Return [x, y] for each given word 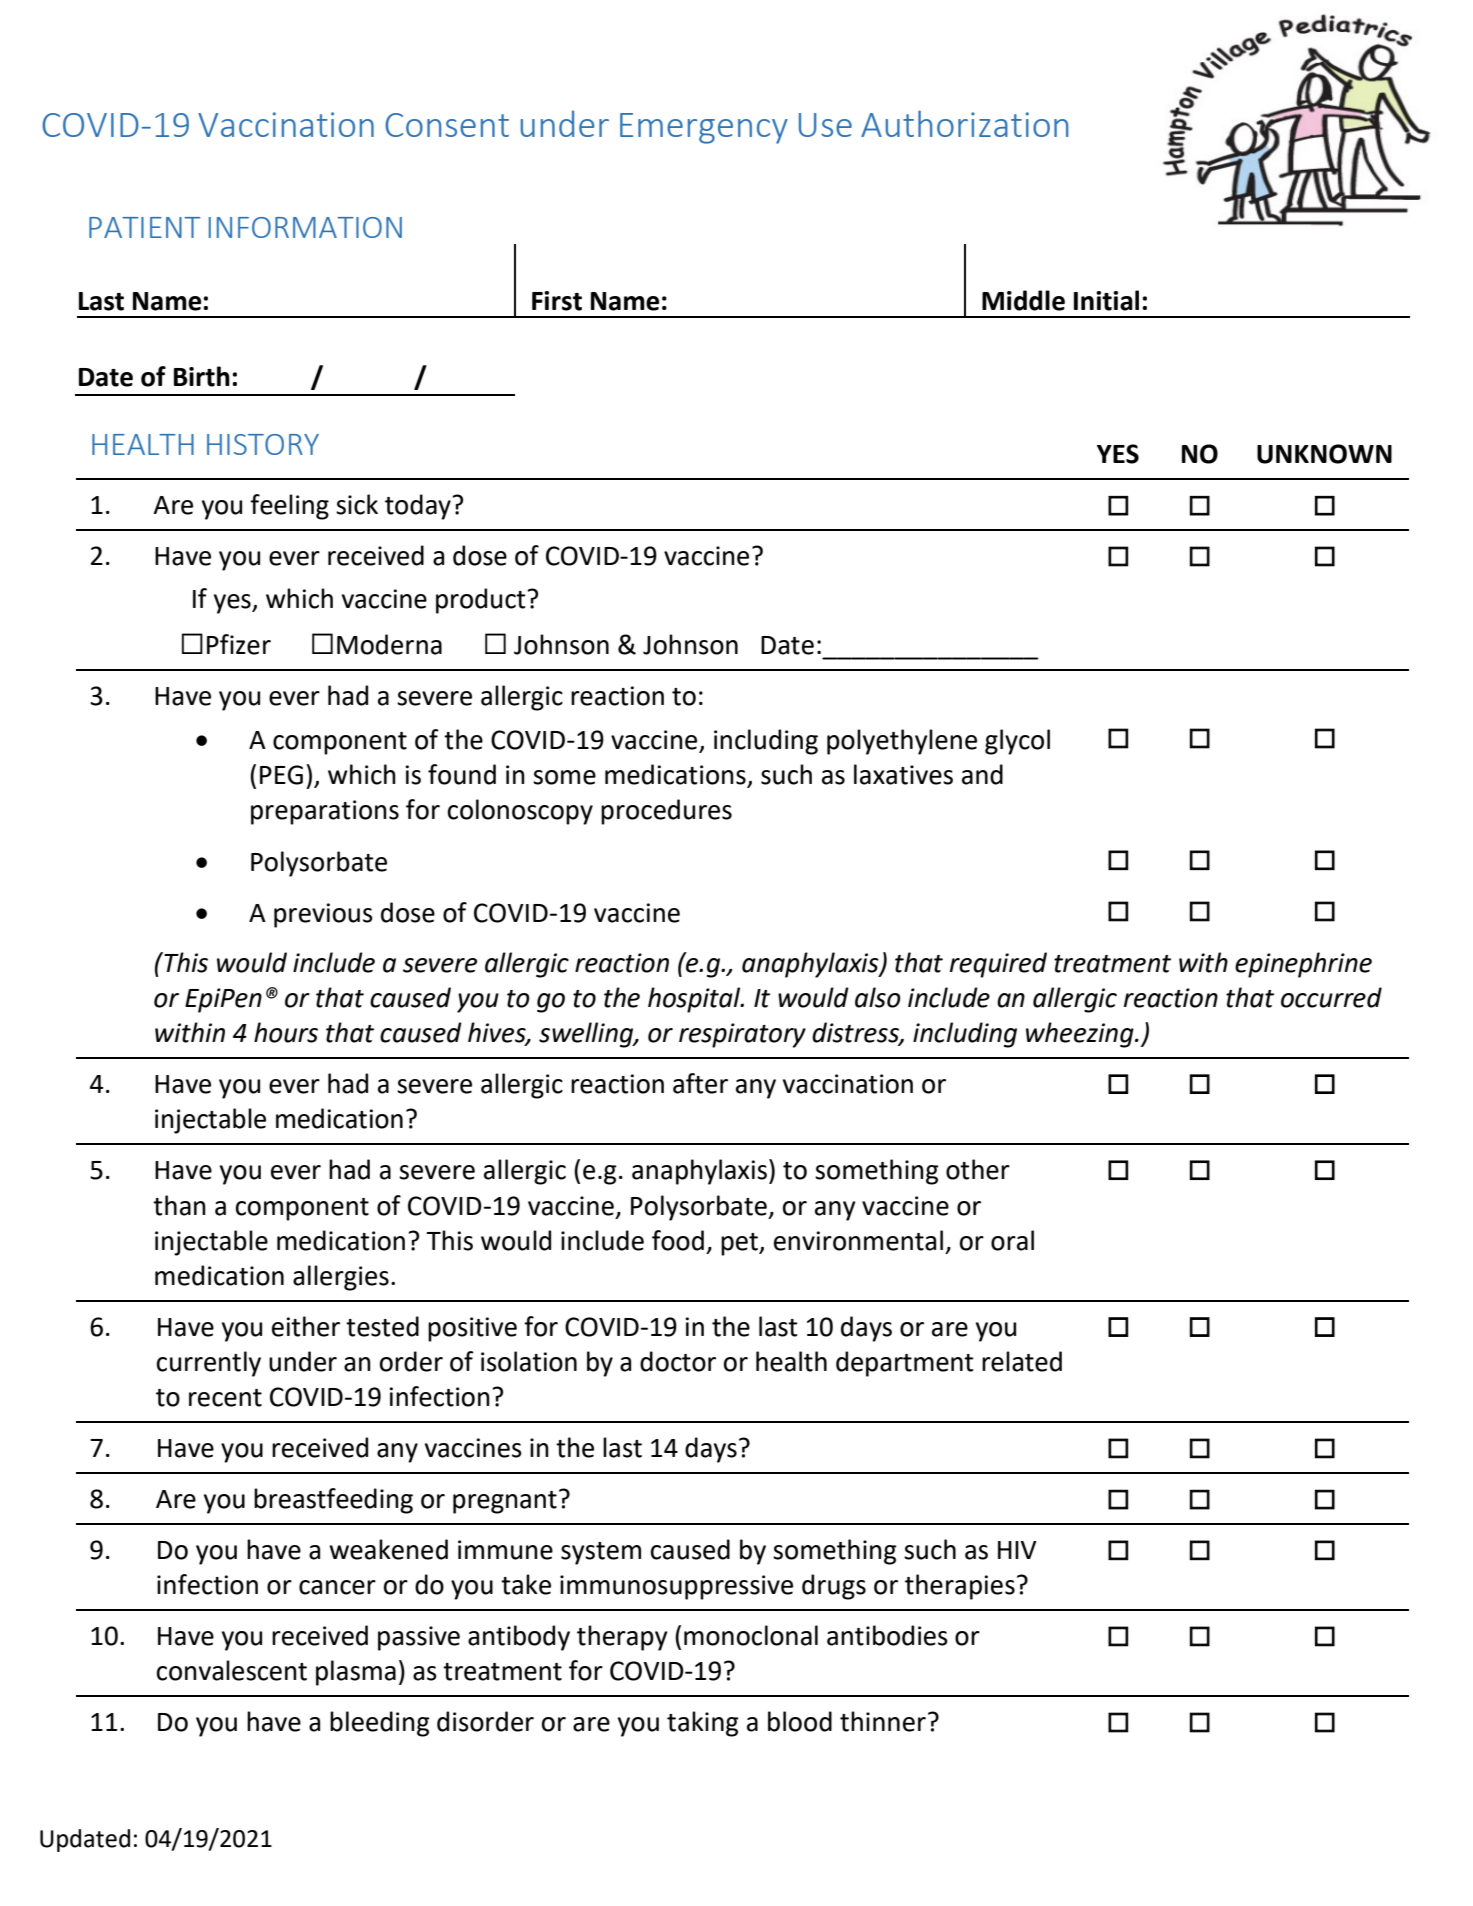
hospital [695, 1000]
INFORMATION [305, 227]
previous [323, 915]
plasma [356, 1673]
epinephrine [1303, 965]
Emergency [704, 128]
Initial [1106, 300]
